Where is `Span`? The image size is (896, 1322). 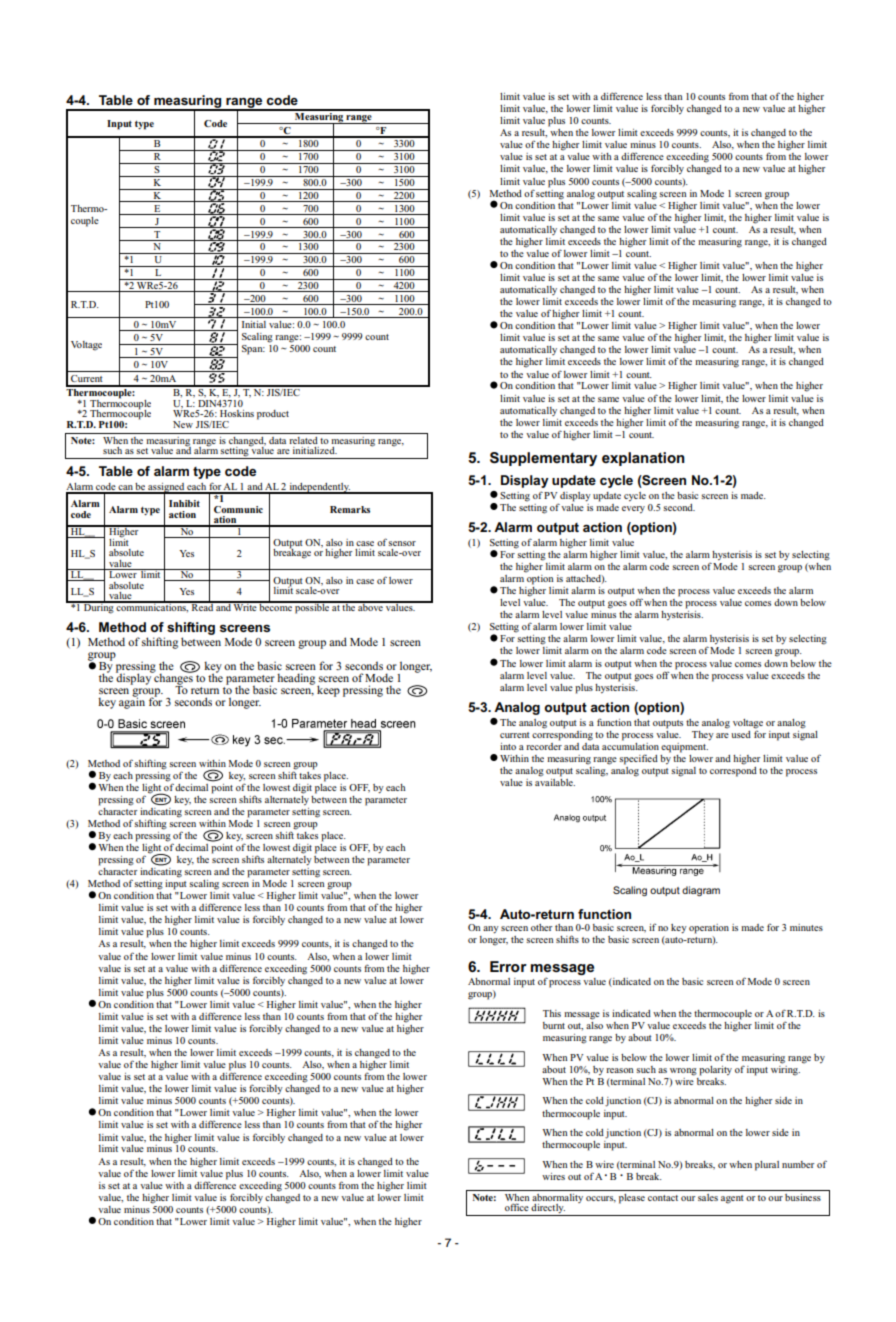
Span is located at coordinates (253, 350).
